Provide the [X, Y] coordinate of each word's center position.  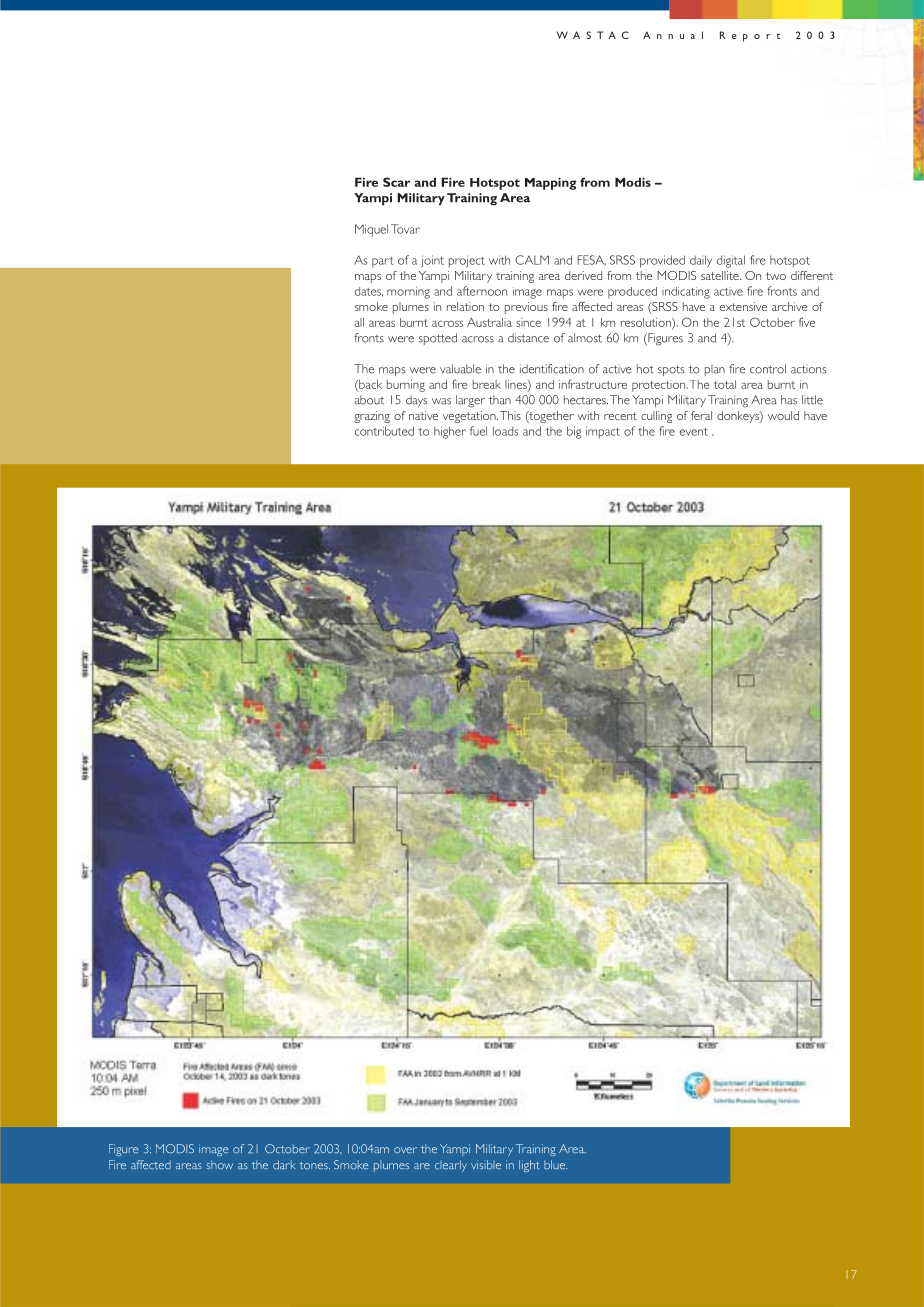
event [694, 432]
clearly [451, 1166]
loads [505, 431]
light [529, 1166]
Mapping [551, 183]
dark [284, 1165]
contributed [384, 431]
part [382, 262]
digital [731, 261]
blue [555, 1165]
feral [701, 415]
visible [486, 1165]
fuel [478, 431]
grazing [372, 417]
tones [314, 1166]
